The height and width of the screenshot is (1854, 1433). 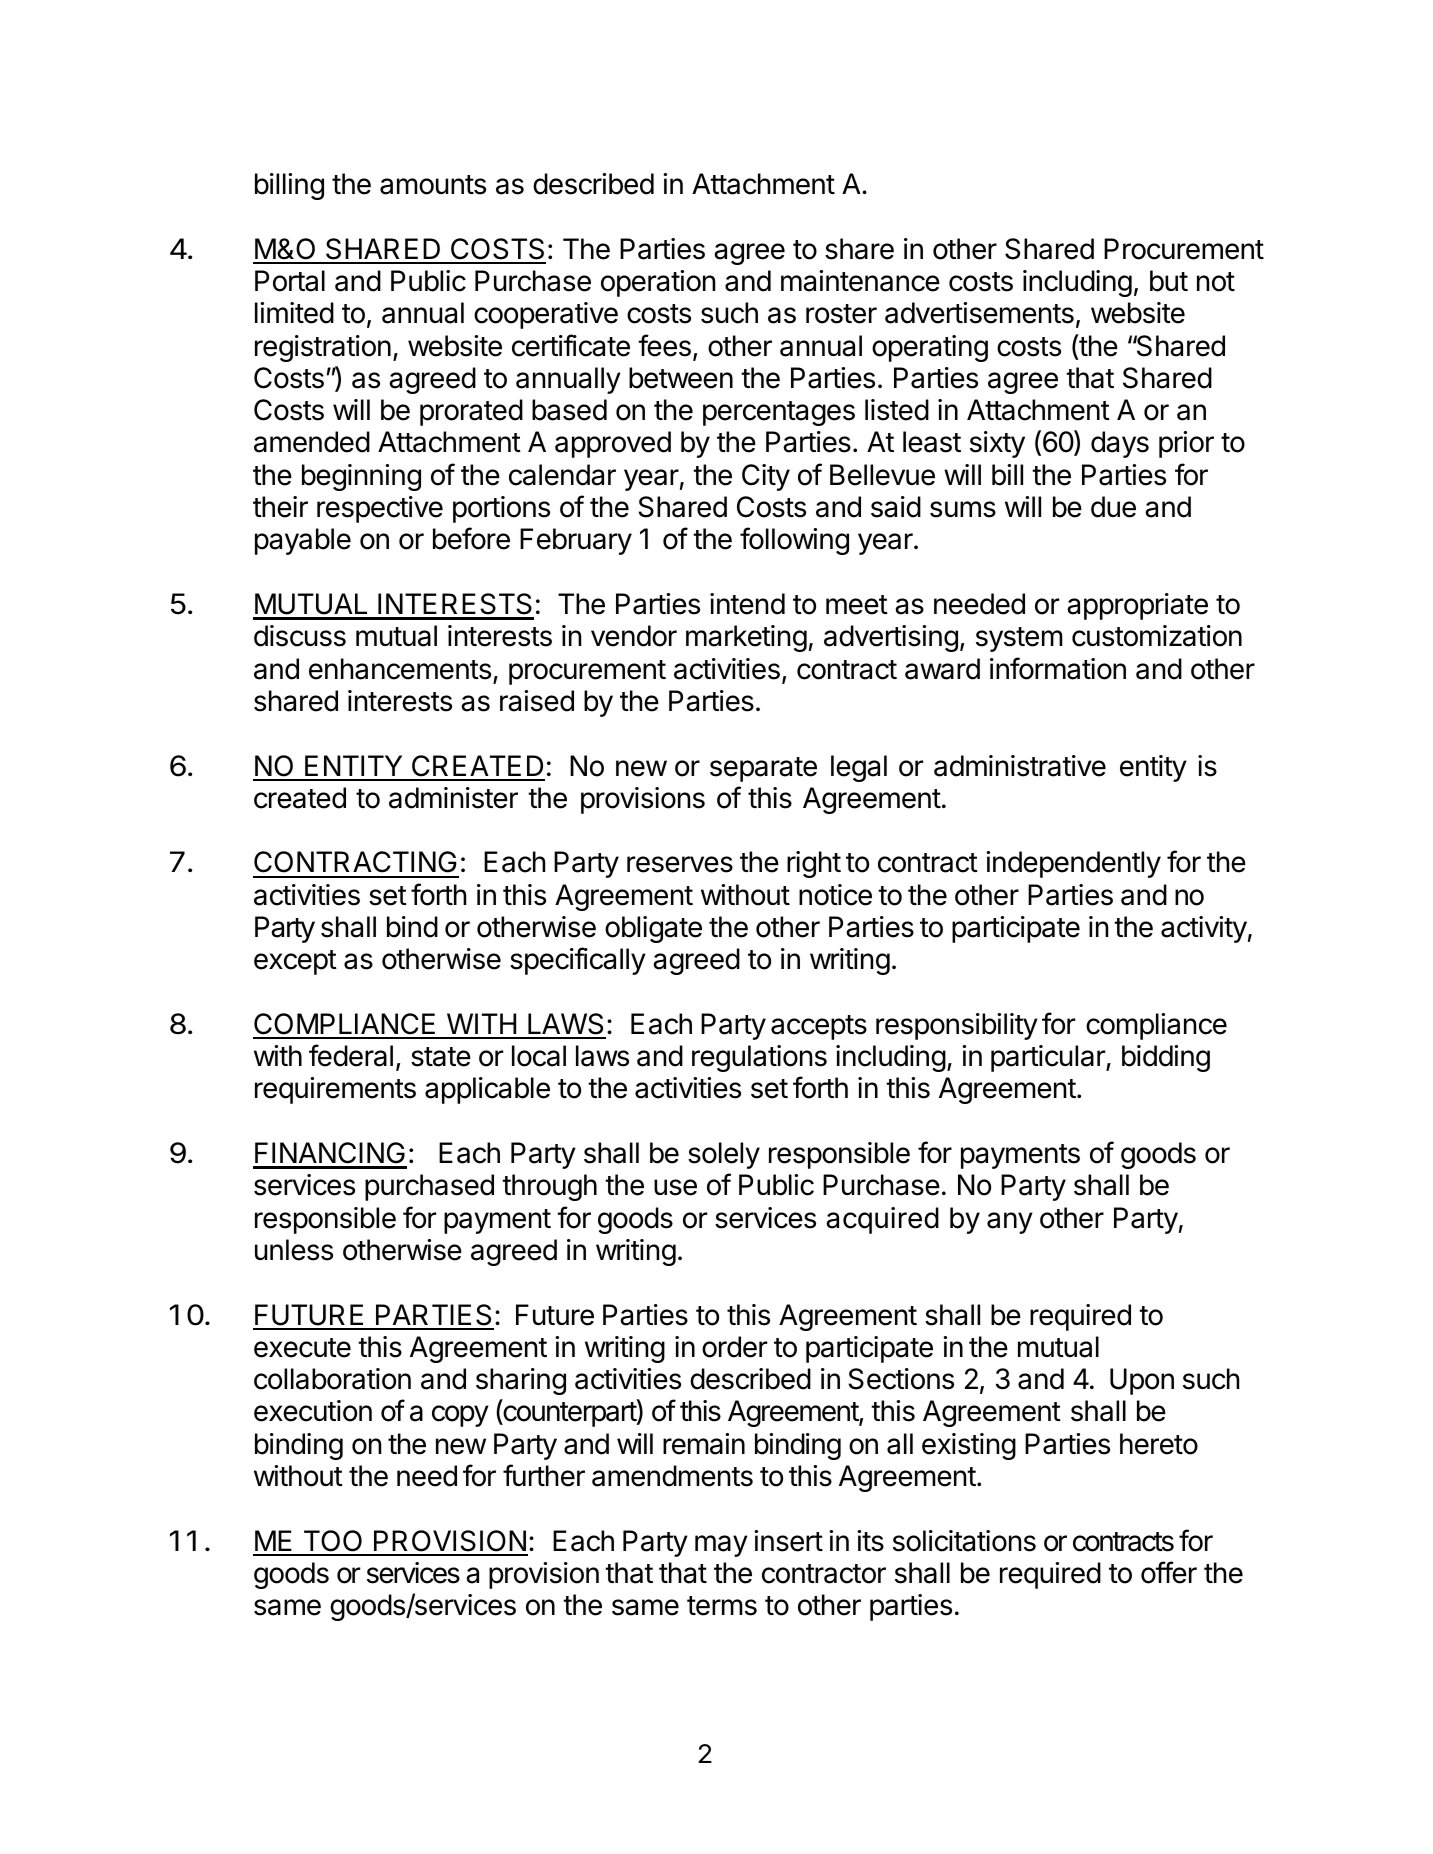 What do you see at coordinates (675, 1187) in the screenshot?
I see `use` at bounding box center [675, 1187].
